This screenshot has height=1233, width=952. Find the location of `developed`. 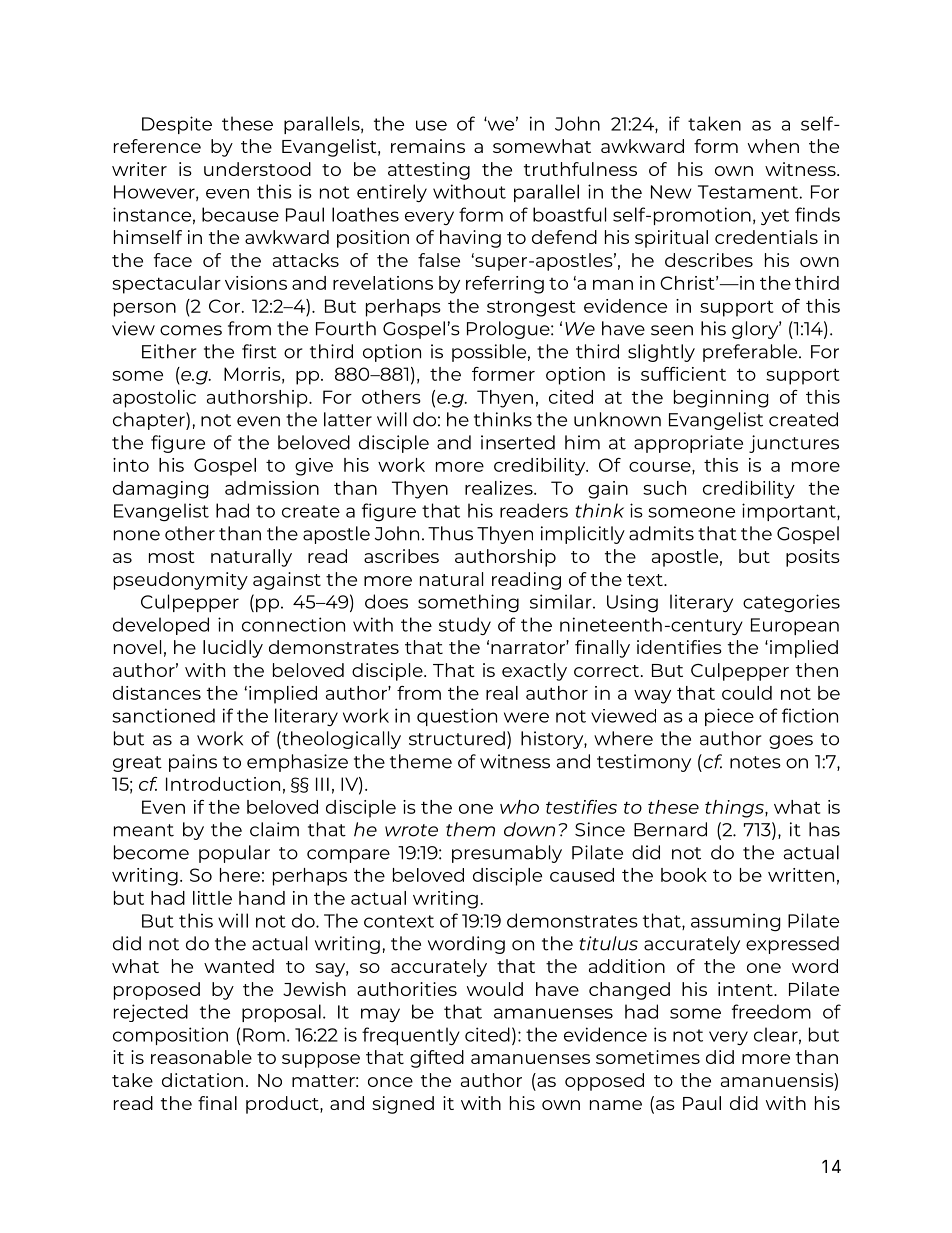

developed is located at coordinates (161, 626).
